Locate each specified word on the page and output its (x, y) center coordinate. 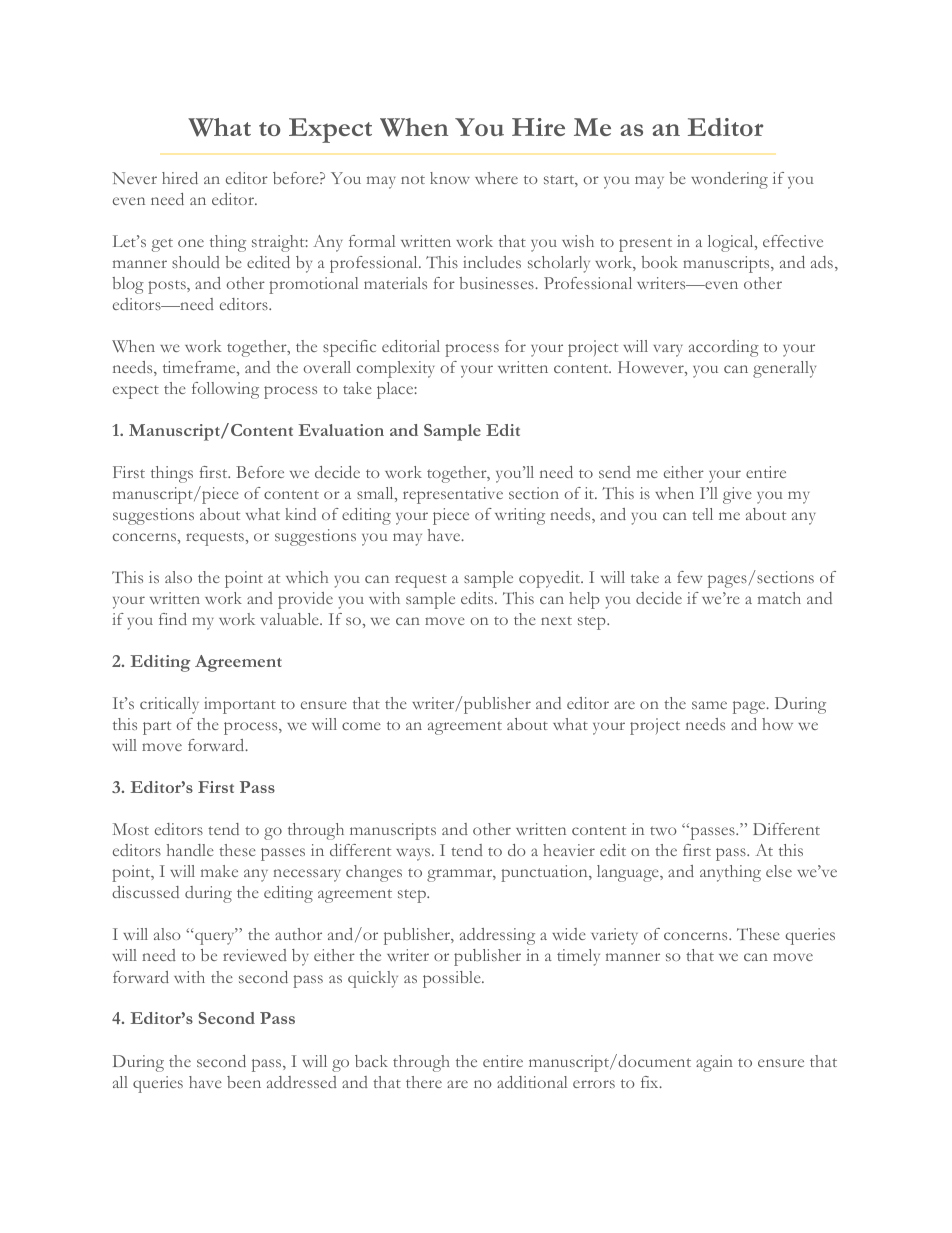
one (191, 243)
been (244, 1082)
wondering (729, 180)
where (496, 178)
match (779, 598)
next (556, 620)
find (173, 619)
